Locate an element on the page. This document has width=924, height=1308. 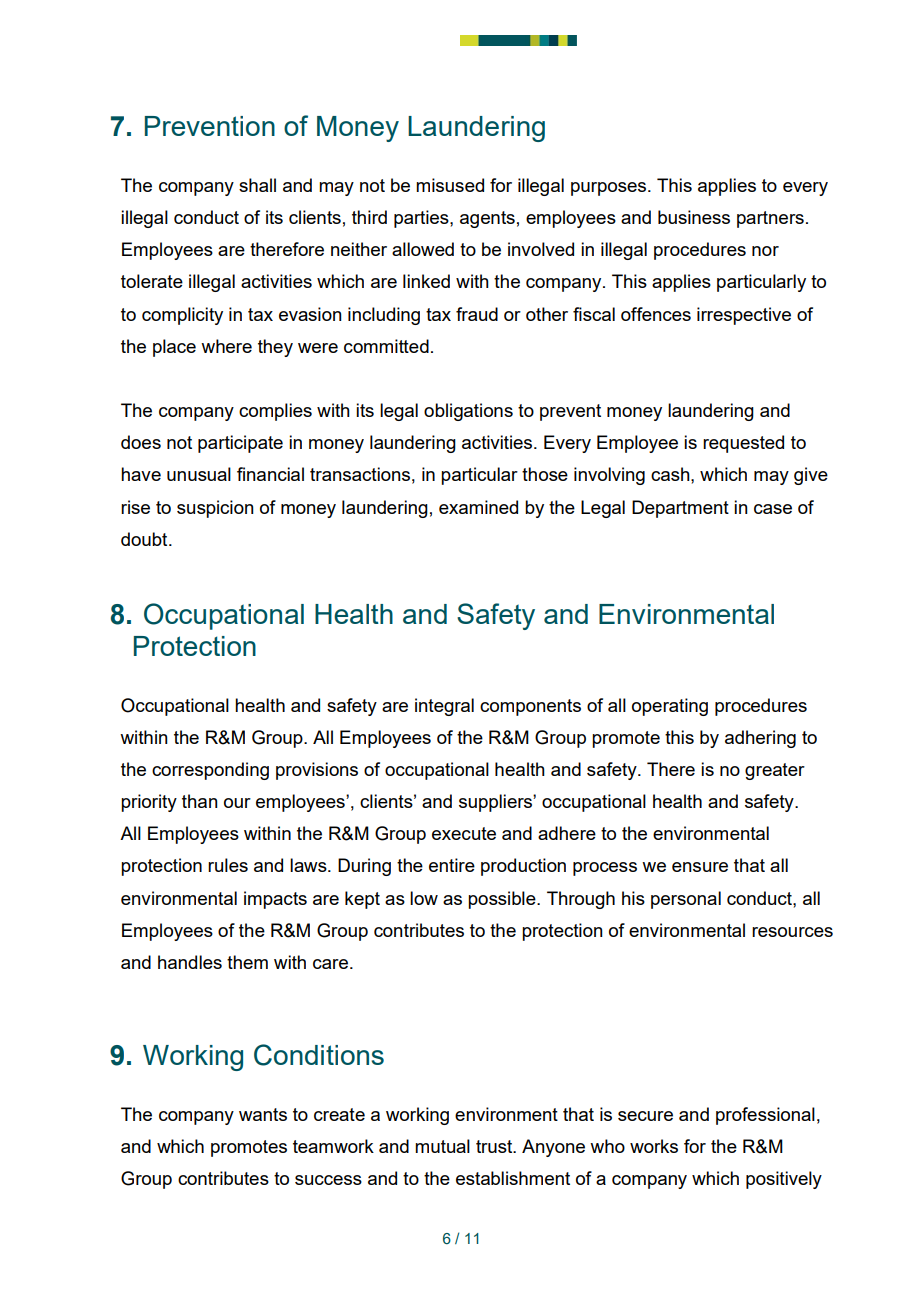
case is located at coordinates (773, 509).
